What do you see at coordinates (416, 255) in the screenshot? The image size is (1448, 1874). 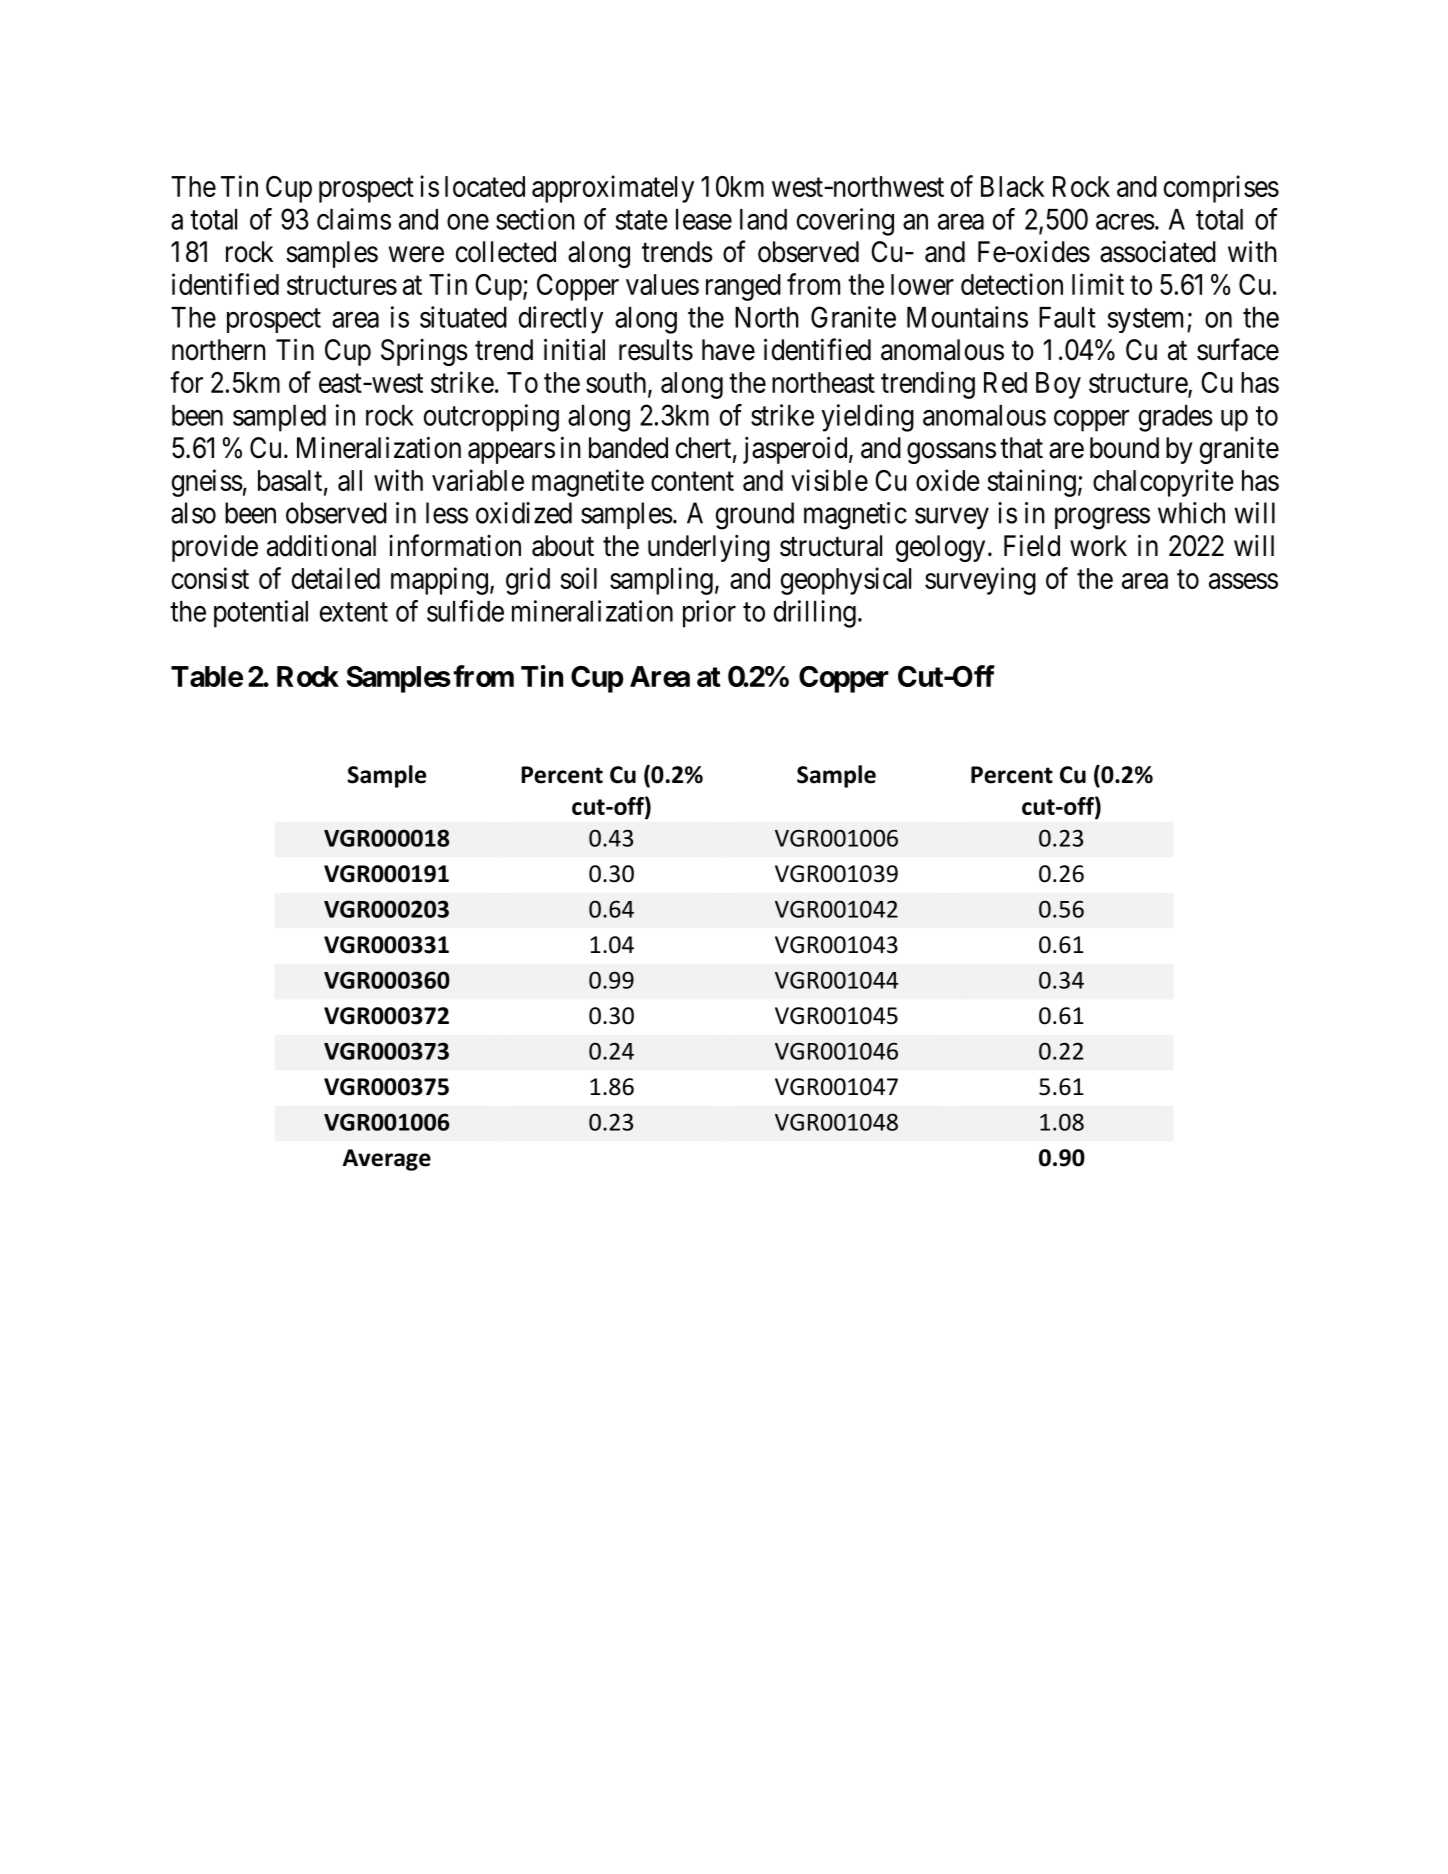 I see `were` at bounding box center [416, 255].
